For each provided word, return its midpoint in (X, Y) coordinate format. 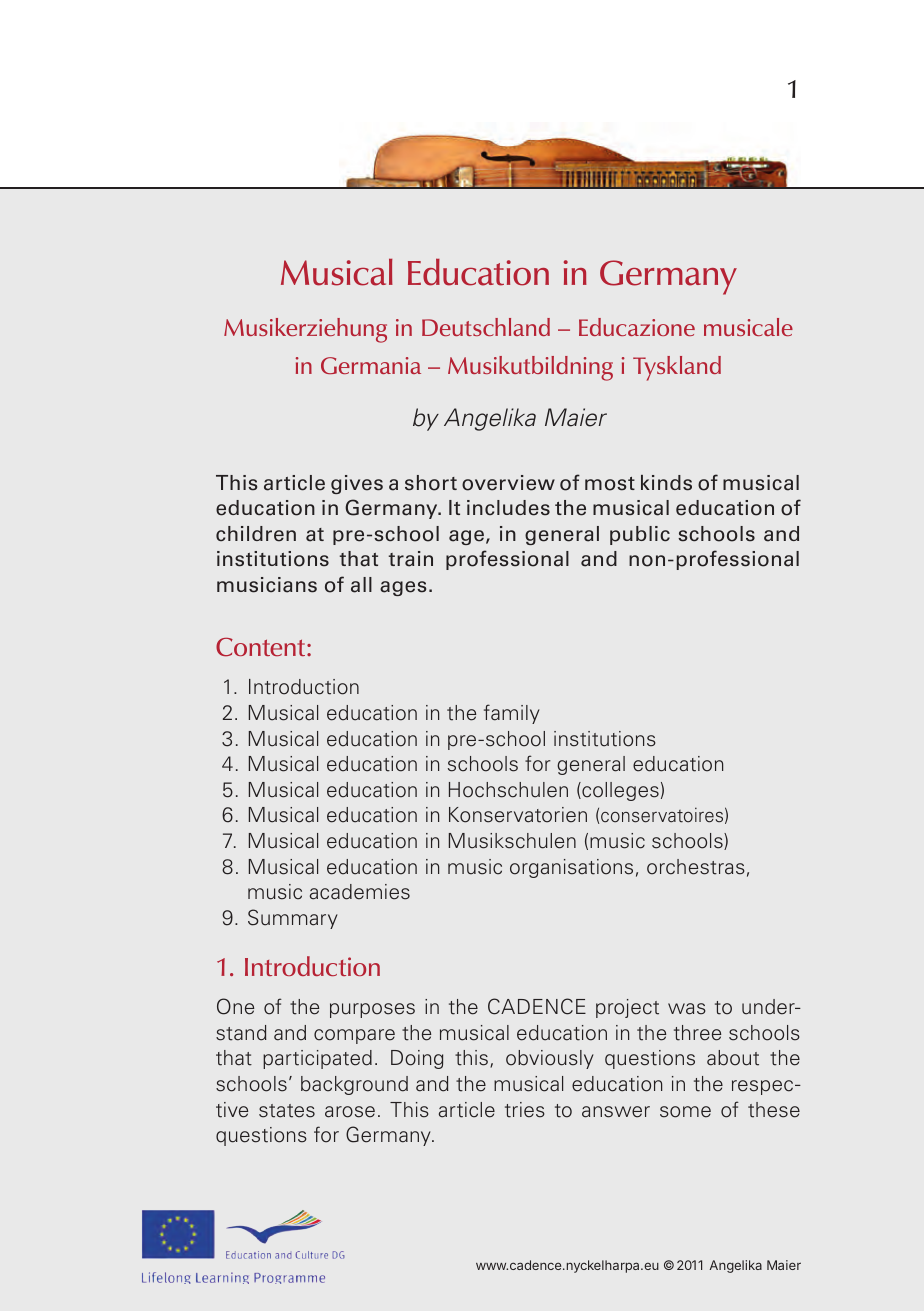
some (685, 1112)
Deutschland (486, 327)
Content (262, 647)
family (512, 714)
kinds (666, 483)
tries (525, 1110)
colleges (619, 791)
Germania (371, 365)
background (354, 1085)
